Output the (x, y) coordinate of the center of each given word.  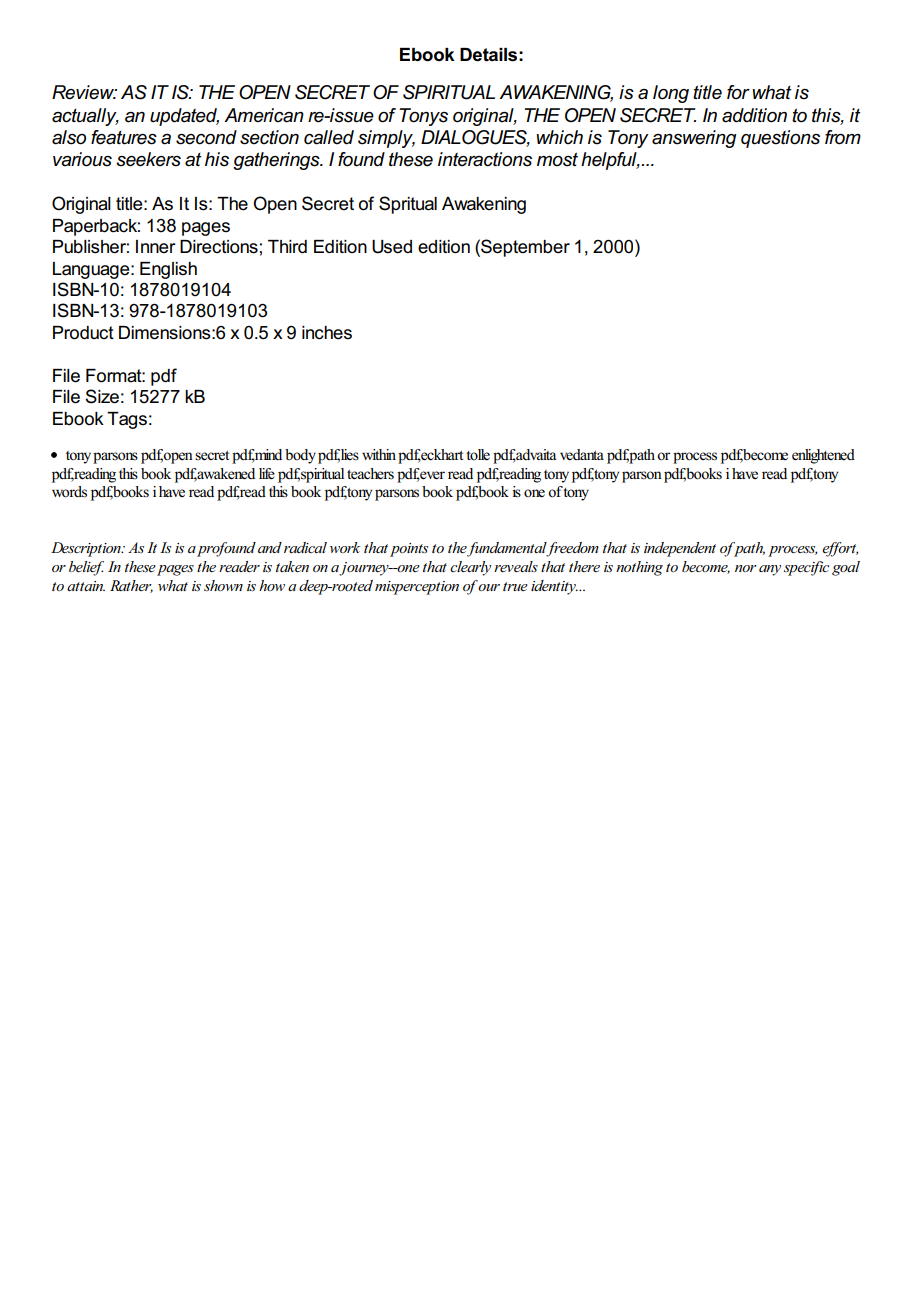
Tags (127, 420)
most (557, 159)
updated (184, 117)
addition (754, 115)
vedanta (582, 455)
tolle (478, 455)
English (168, 270)
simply (386, 139)
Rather (131, 586)
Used (392, 247)
